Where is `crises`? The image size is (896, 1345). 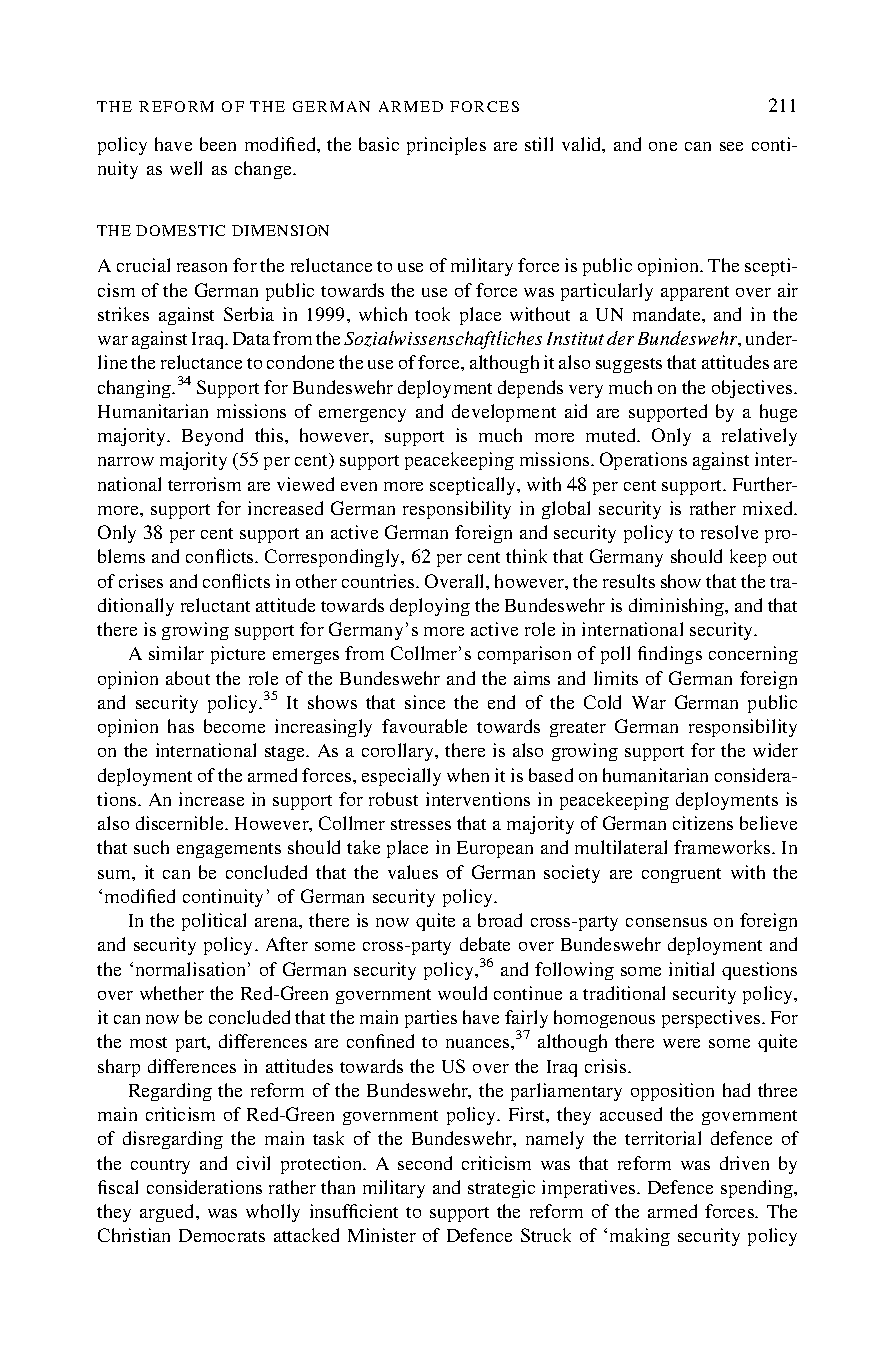
crises is located at coordinates (141, 581).
